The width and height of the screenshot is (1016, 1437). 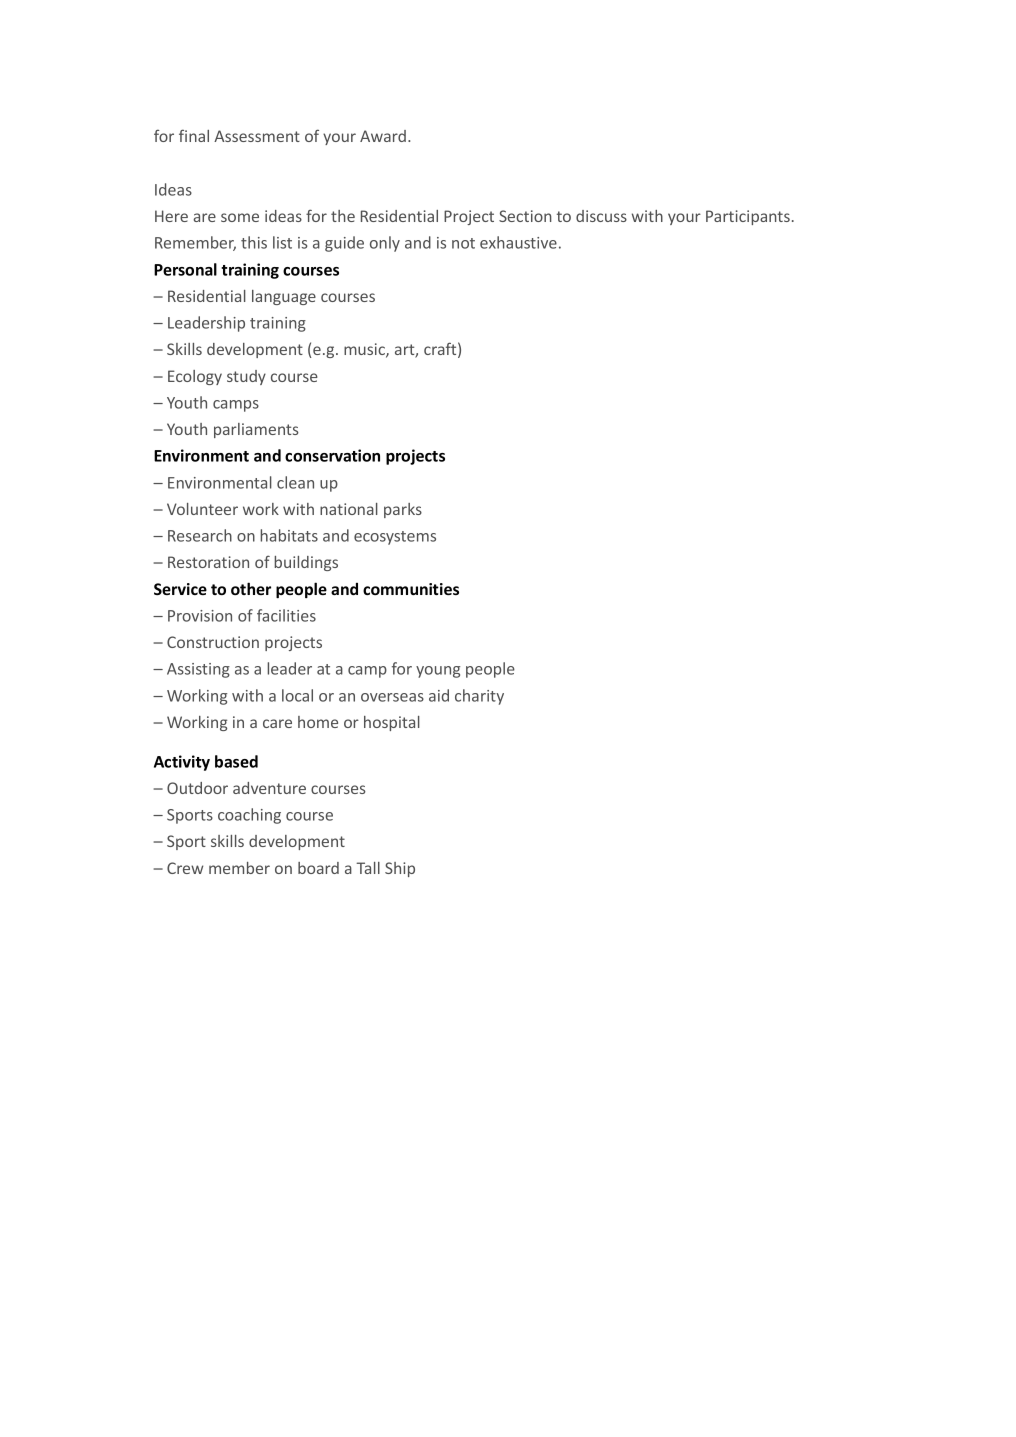 I want to click on conservation, so click(x=332, y=455).
